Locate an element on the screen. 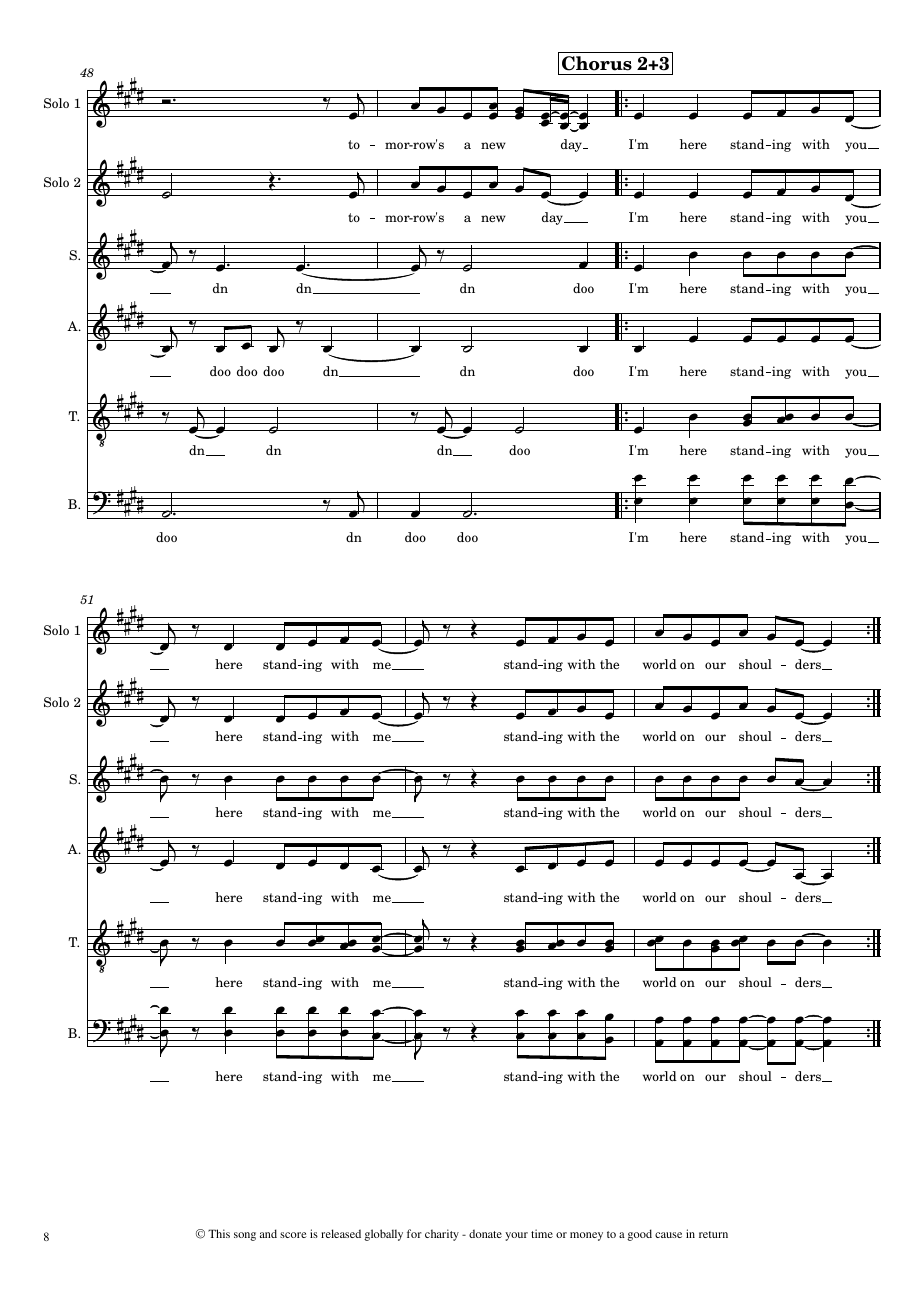 The height and width of the screenshot is (1308, 924). your is located at coordinates (516, 1236).
